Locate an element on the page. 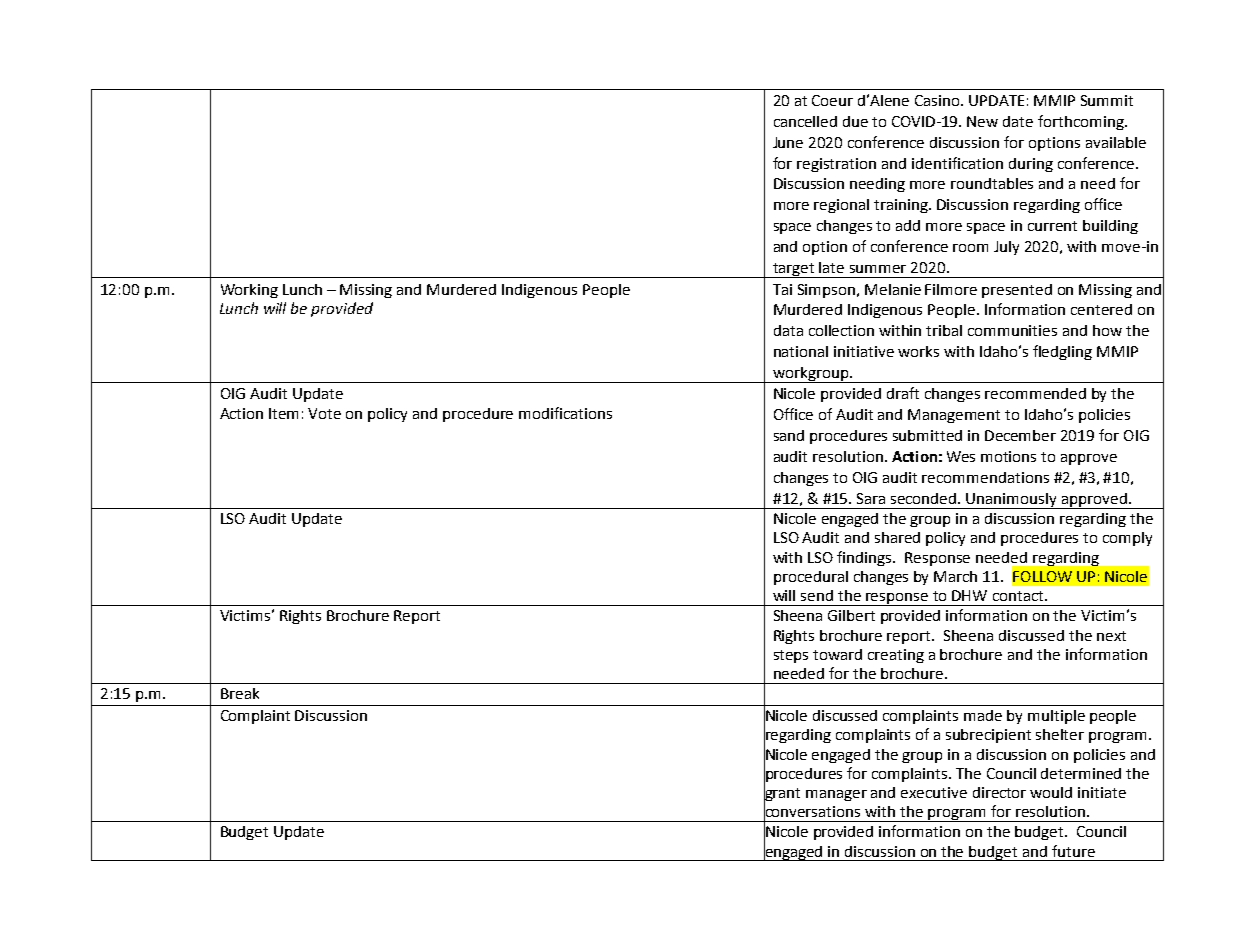 Image resolution: width=1233 pixels, height=952 pixels. grant is located at coordinates (782, 795).
